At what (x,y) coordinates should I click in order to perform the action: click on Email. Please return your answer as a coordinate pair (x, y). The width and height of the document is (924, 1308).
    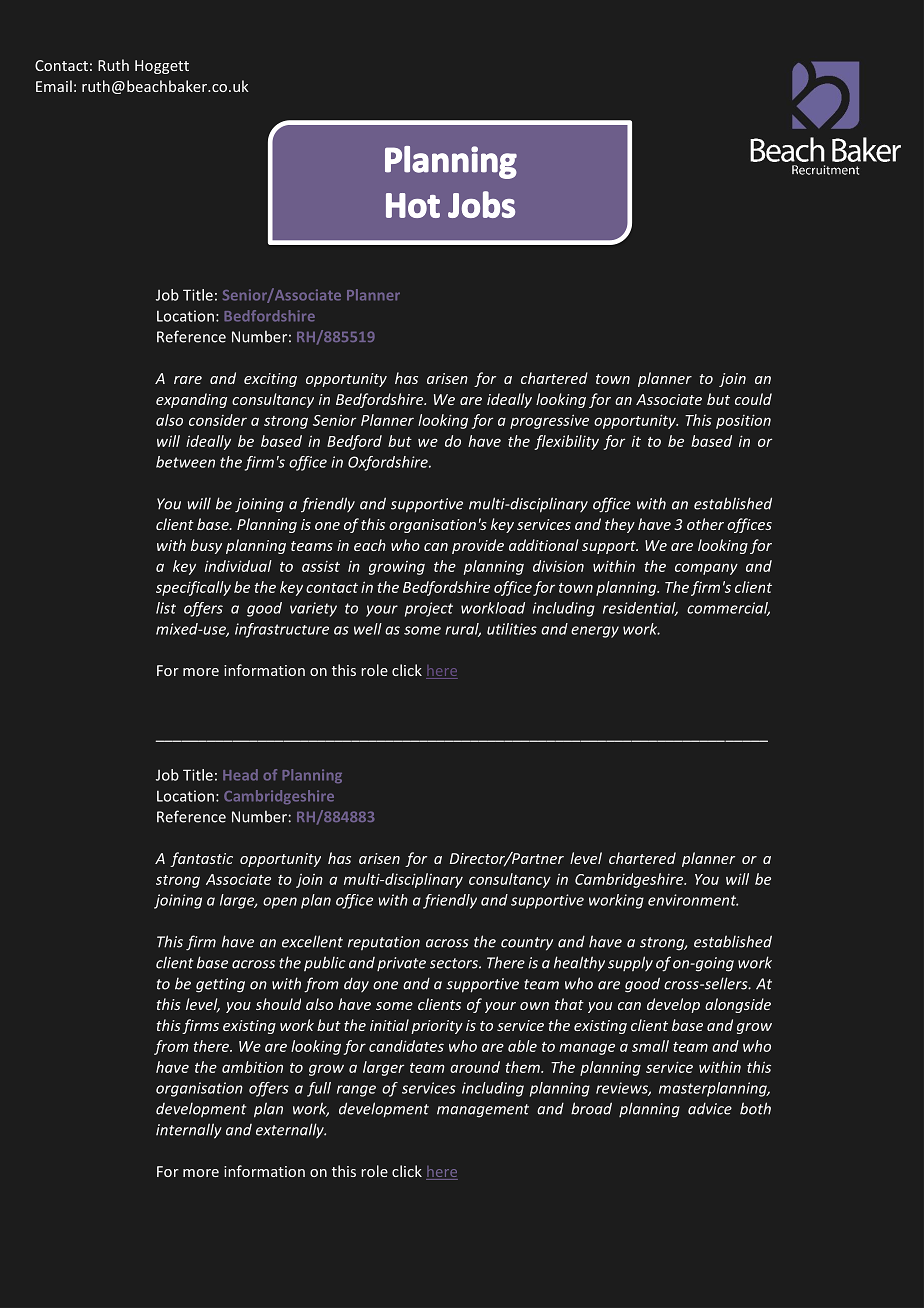
    Looking at the image, I should click on (54, 86).
